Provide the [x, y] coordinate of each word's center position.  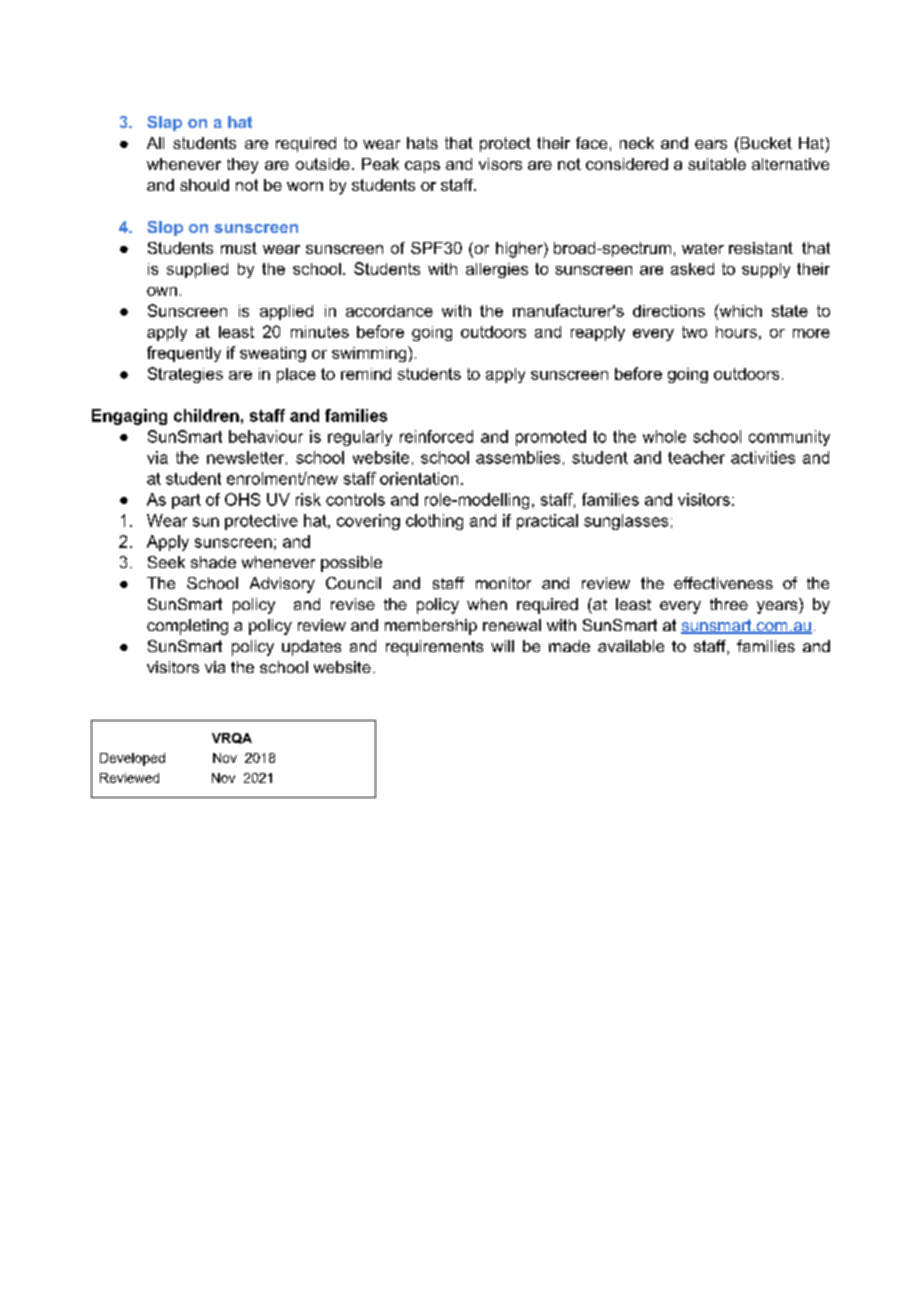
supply [766, 270]
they [242, 166]
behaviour [266, 436]
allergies [497, 270]
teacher [696, 457]
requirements [434, 648]
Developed [132, 759]
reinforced [436, 436]
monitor [503, 583]
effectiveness [723, 583]
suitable [717, 164]
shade [213, 562]
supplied [197, 270]
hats [422, 143]
